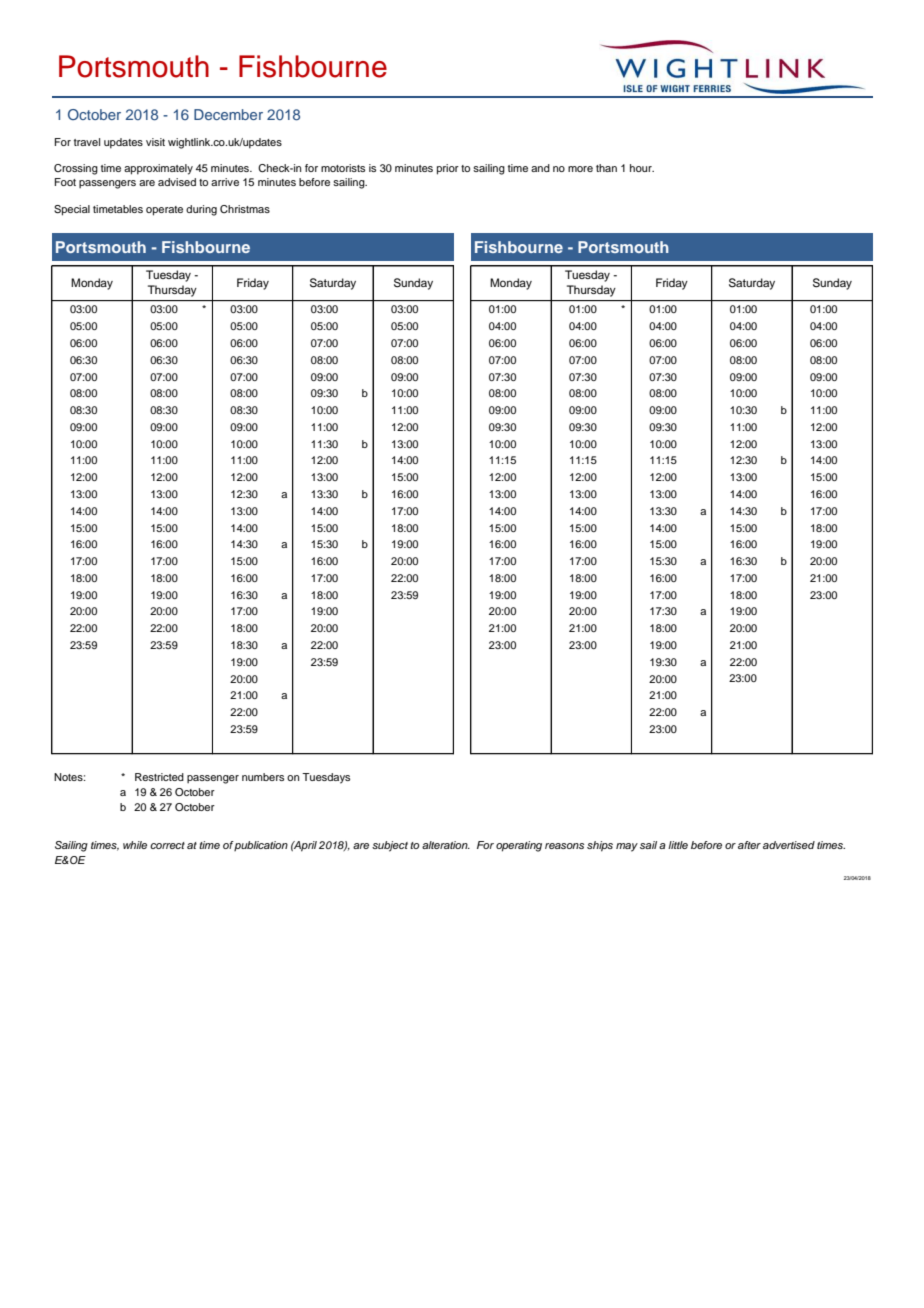  I want to click on operate, so click(164, 211).
